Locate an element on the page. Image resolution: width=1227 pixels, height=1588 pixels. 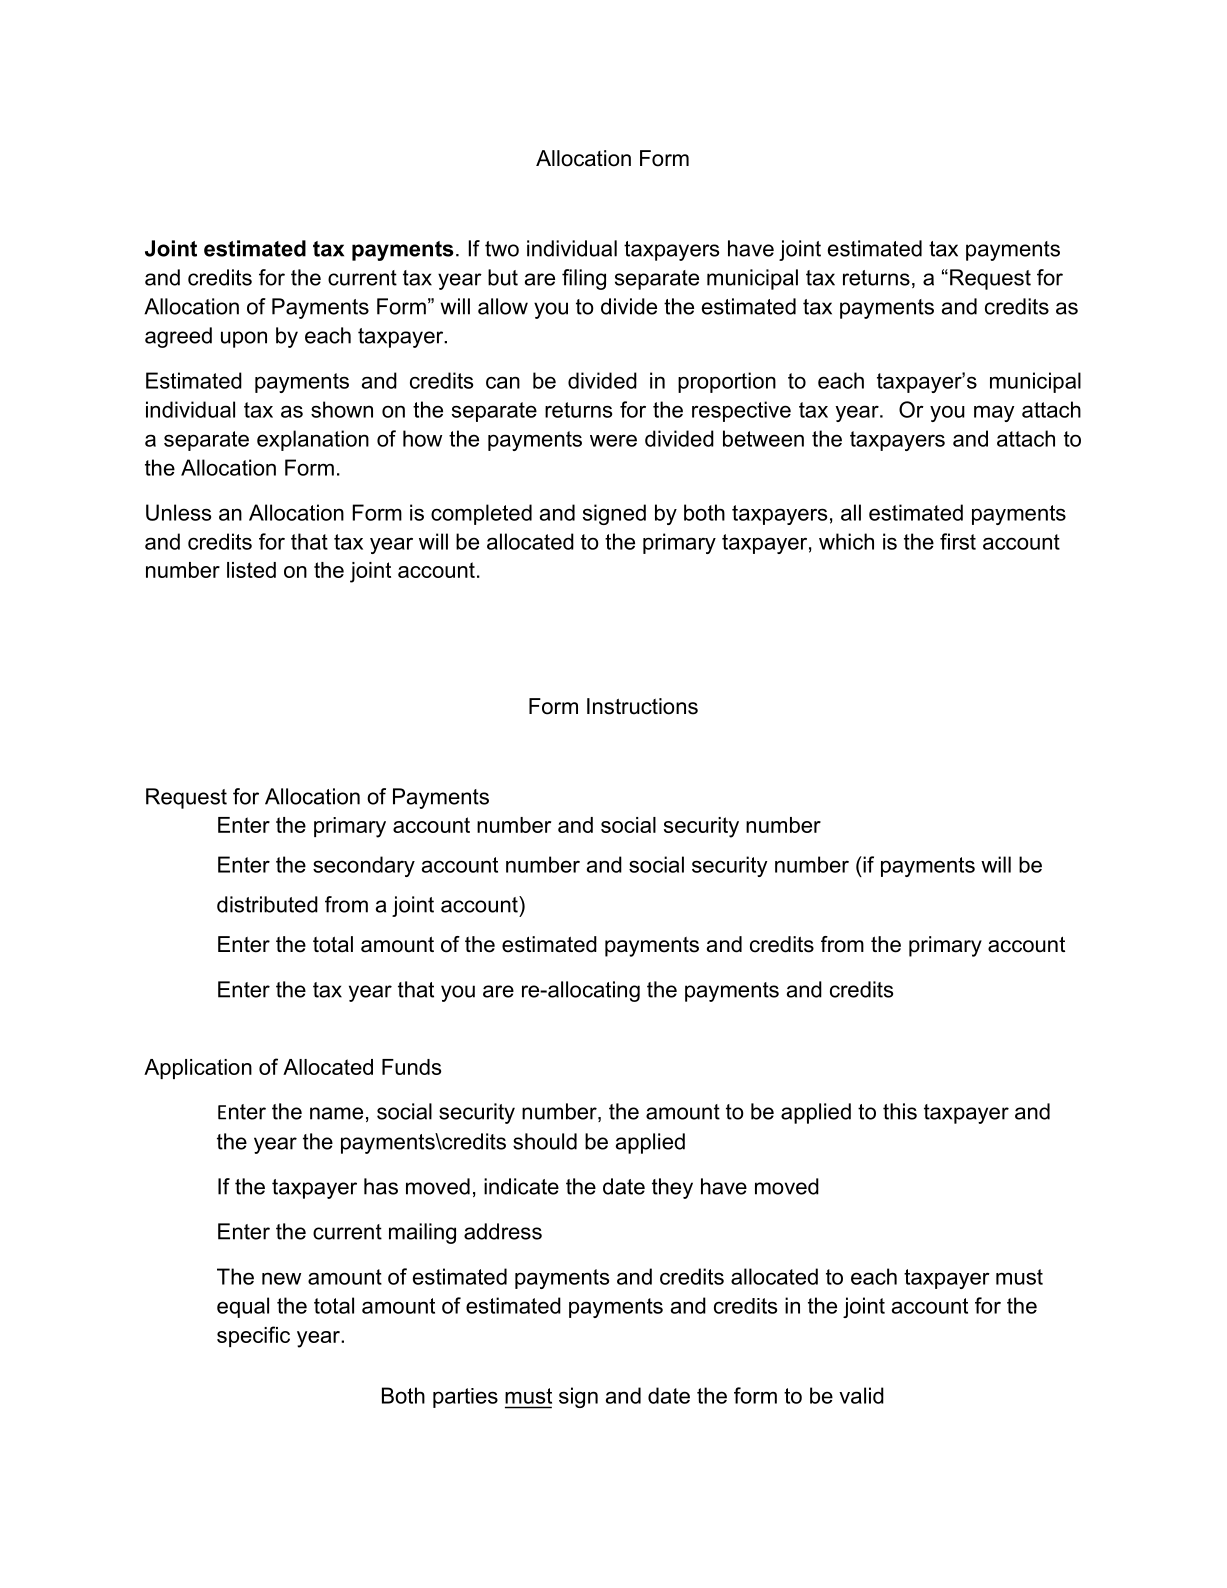
Instructions is located at coordinates (642, 706).
